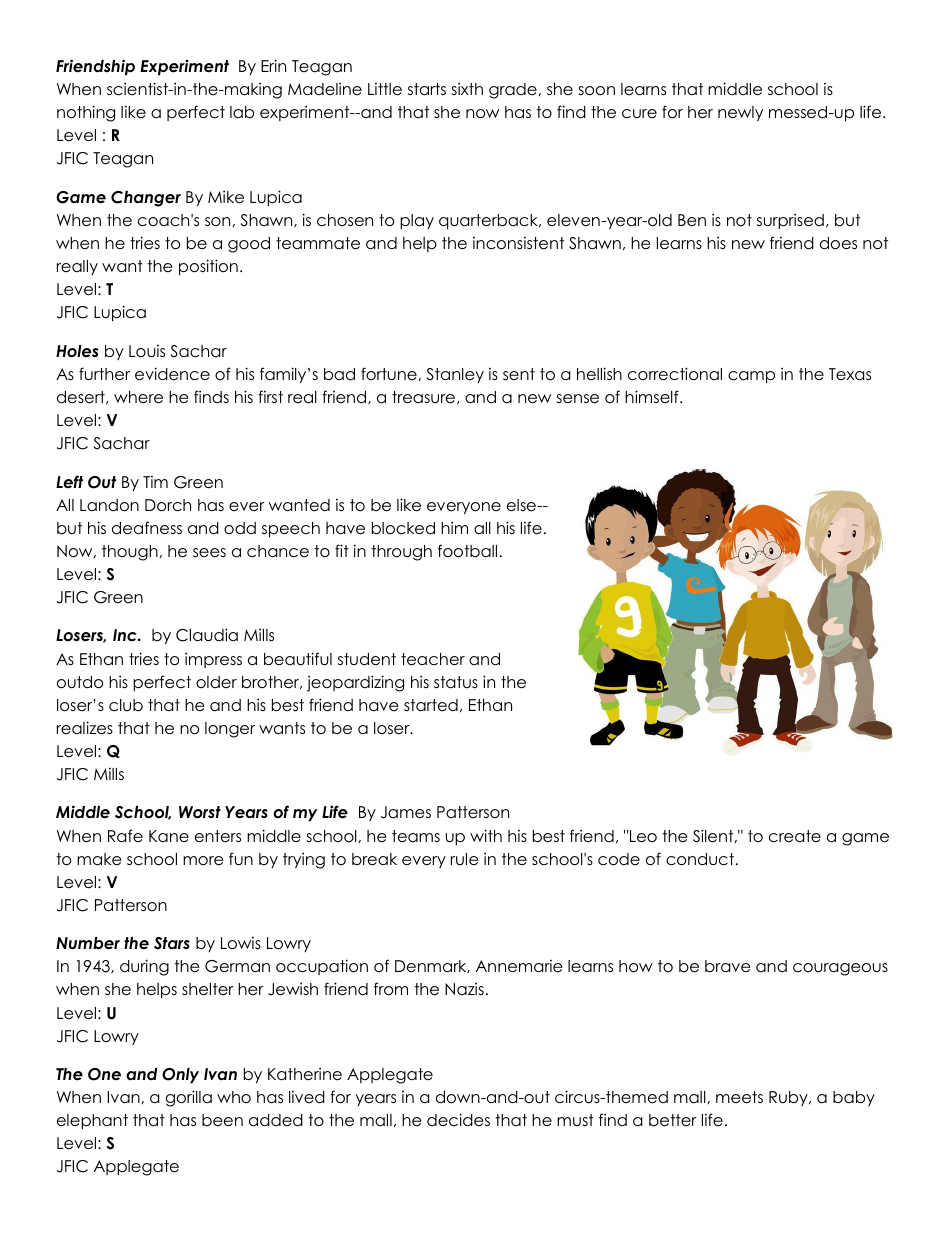 The image size is (952, 1233). What do you see at coordinates (700, 859) in the image?
I see `conduct` at bounding box center [700, 859].
